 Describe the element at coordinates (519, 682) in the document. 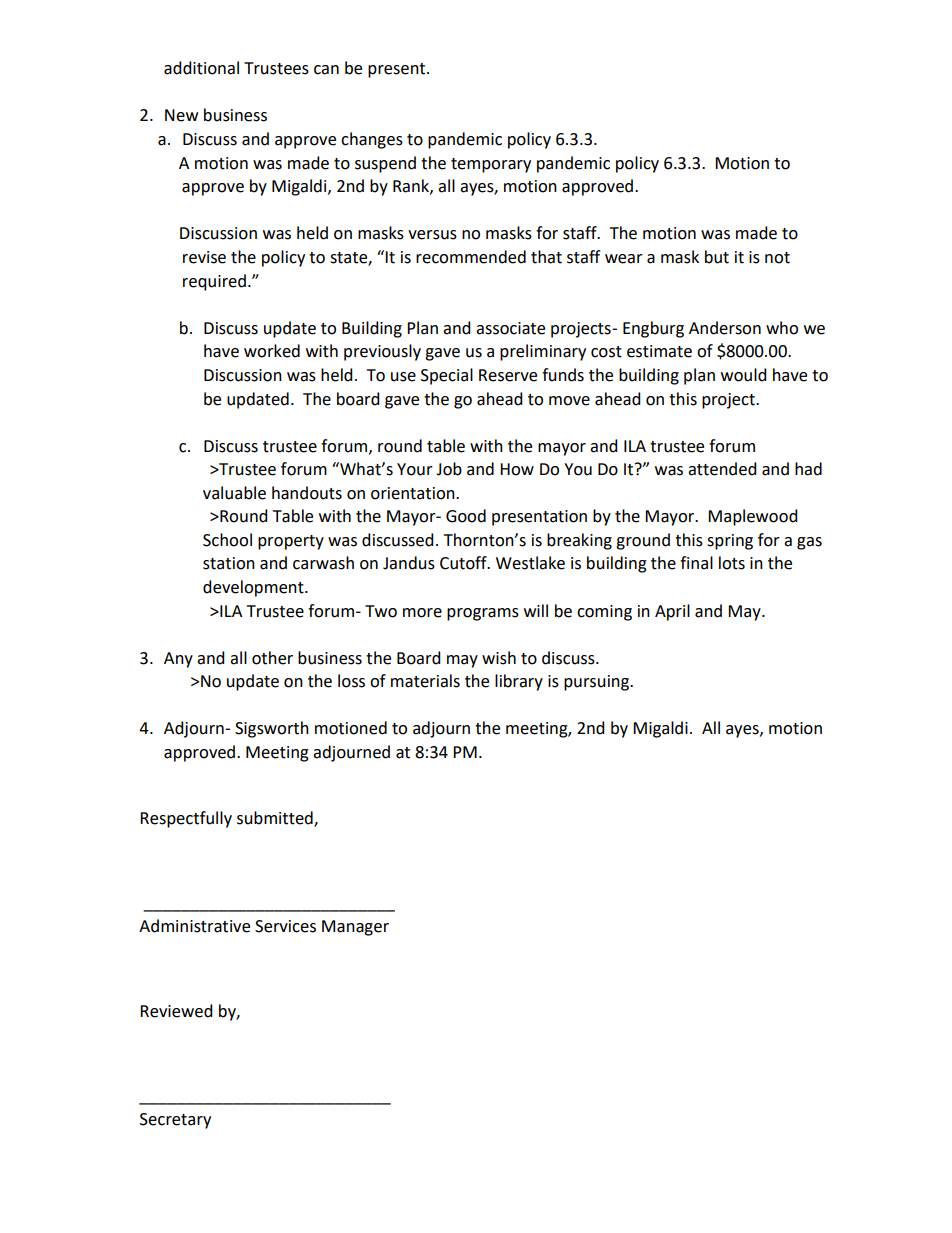

I see `library` at that location.
